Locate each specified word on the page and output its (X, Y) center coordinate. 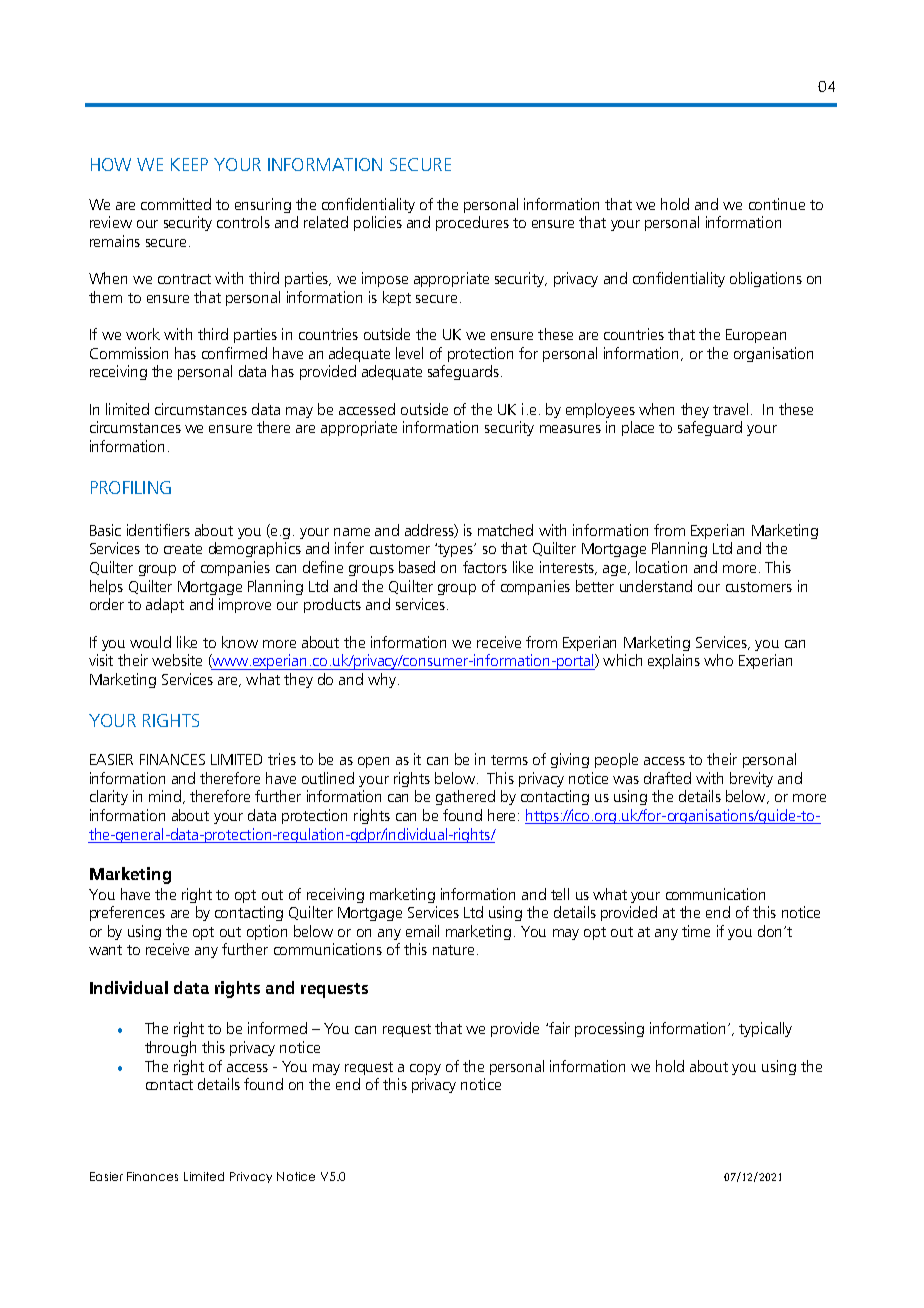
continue (777, 204)
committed (176, 204)
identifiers (158, 530)
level (409, 353)
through (170, 1048)
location (661, 567)
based (417, 567)
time (696, 931)
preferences (127, 913)
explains (674, 661)
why (382, 680)
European (756, 336)
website (177, 660)
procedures (472, 223)
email (422, 931)
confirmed (234, 353)
